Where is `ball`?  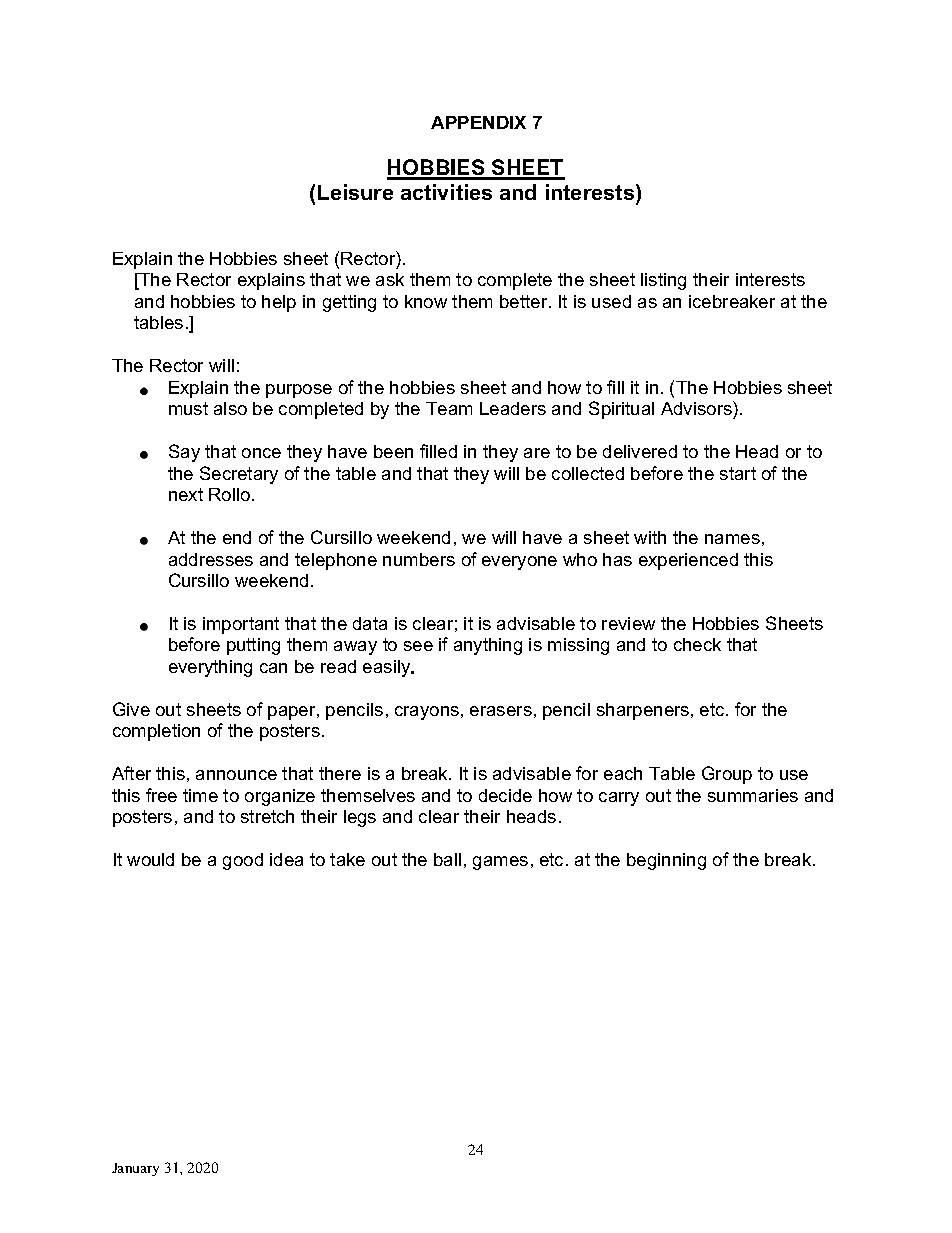
ball is located at coordinates (447, 859).
